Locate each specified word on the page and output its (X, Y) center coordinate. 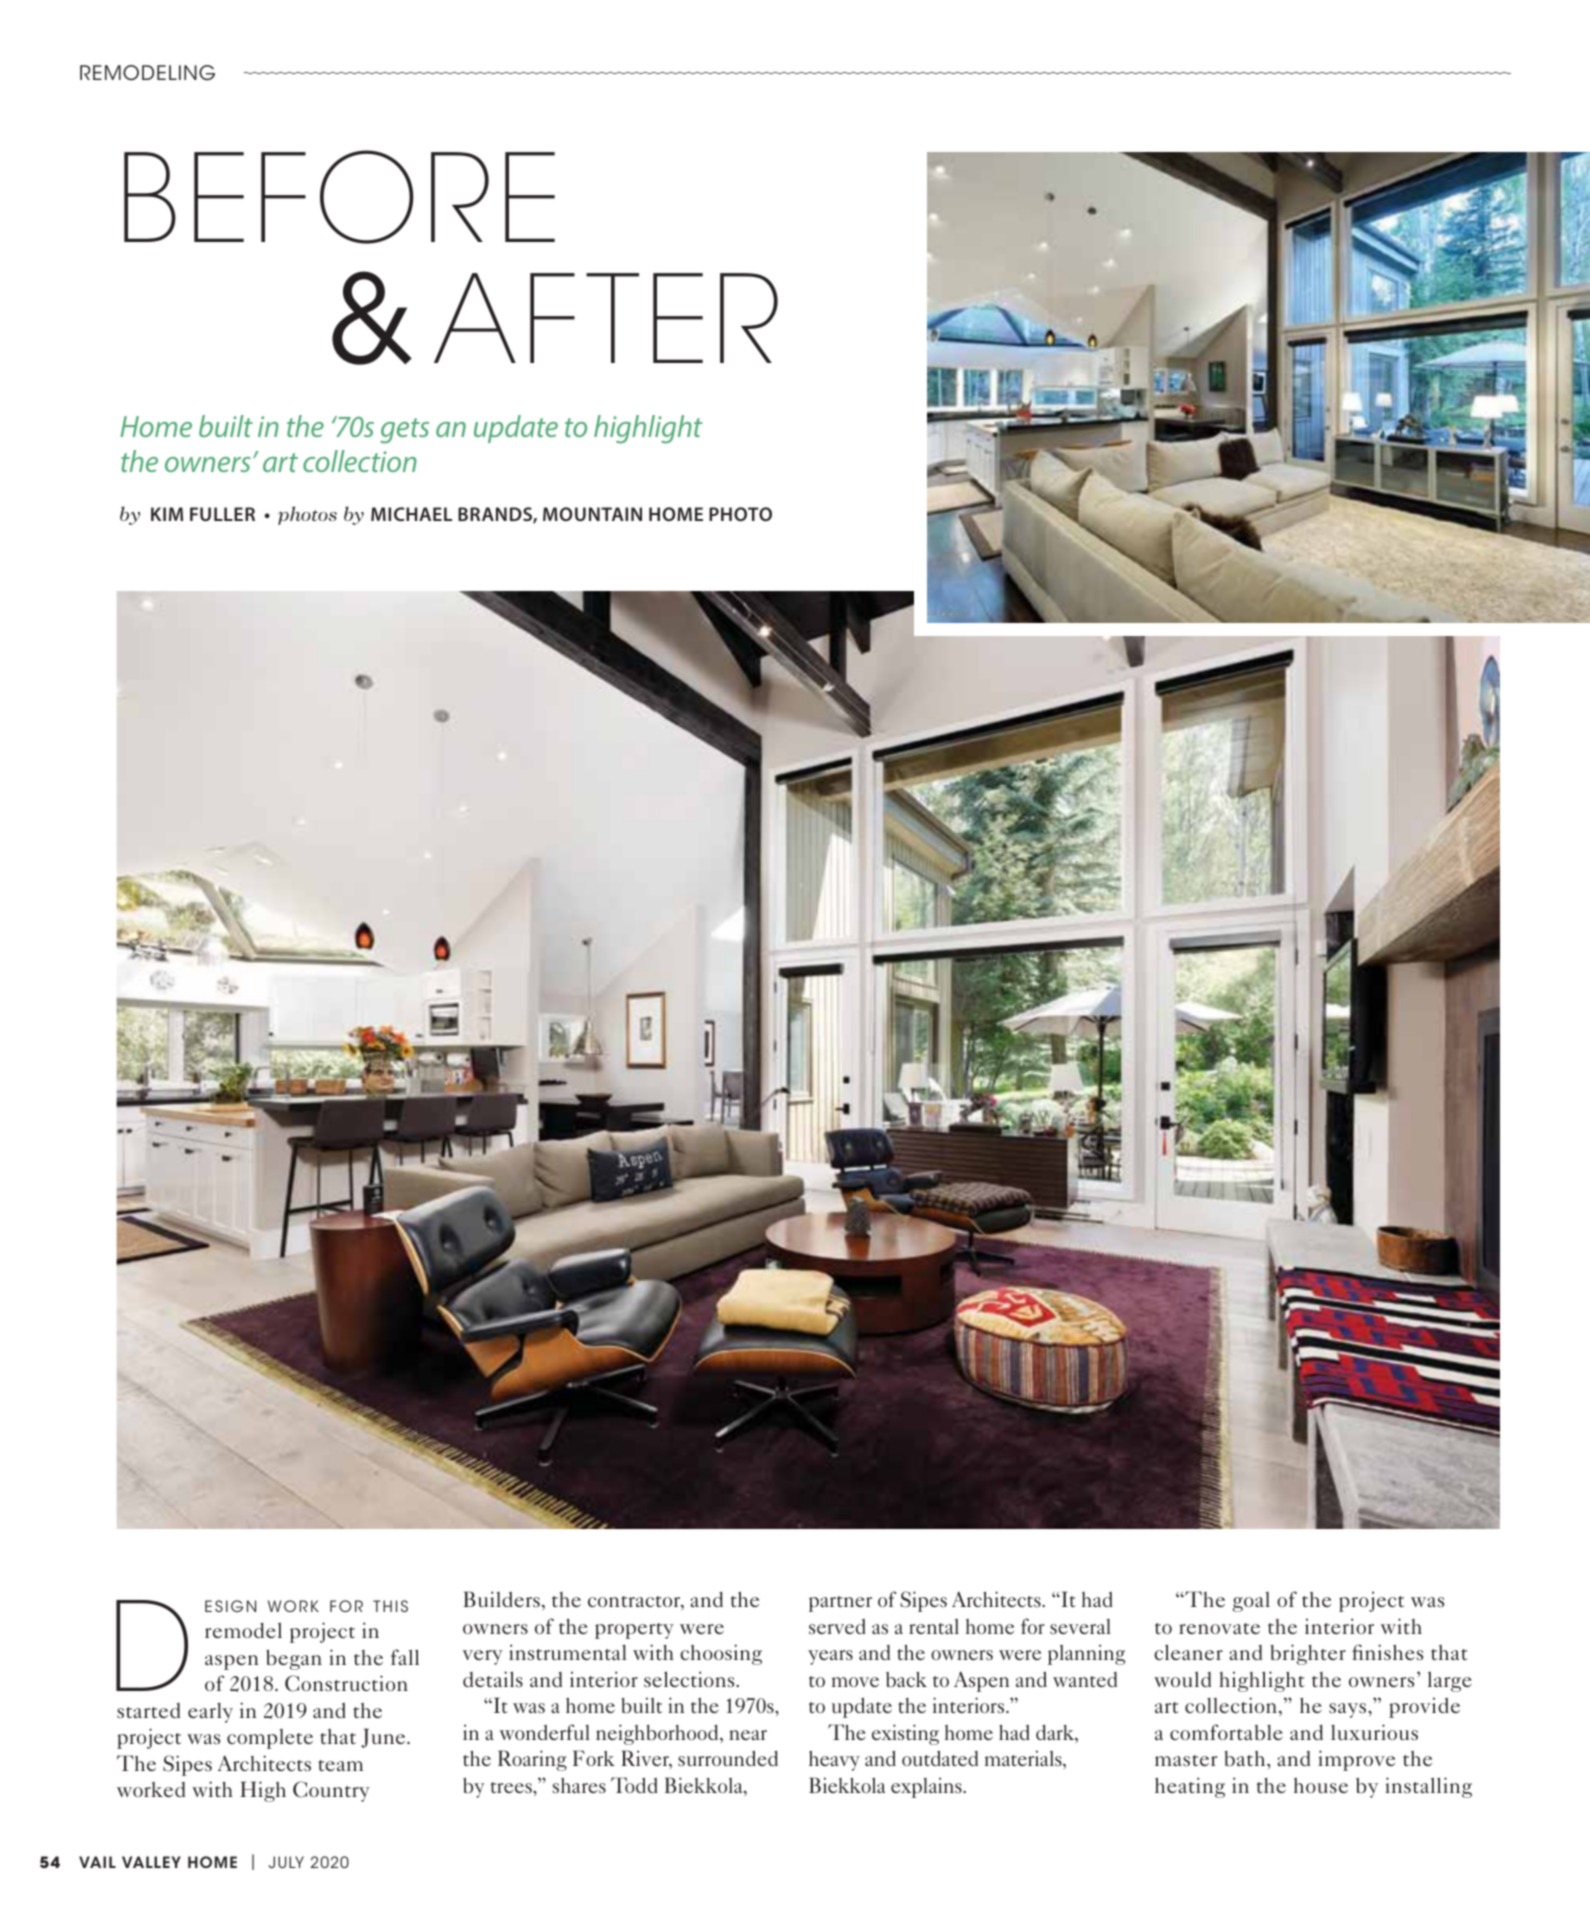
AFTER (606, 318)
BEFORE (339, 197)
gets (404, 431)
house (1321, 1785)
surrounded (728, 1758)
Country (331, 1791)
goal (1251, 1602)
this (390, 1606)
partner (840, 1604)
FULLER (222, 514)
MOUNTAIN (592, 514)
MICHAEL (411, 514)
